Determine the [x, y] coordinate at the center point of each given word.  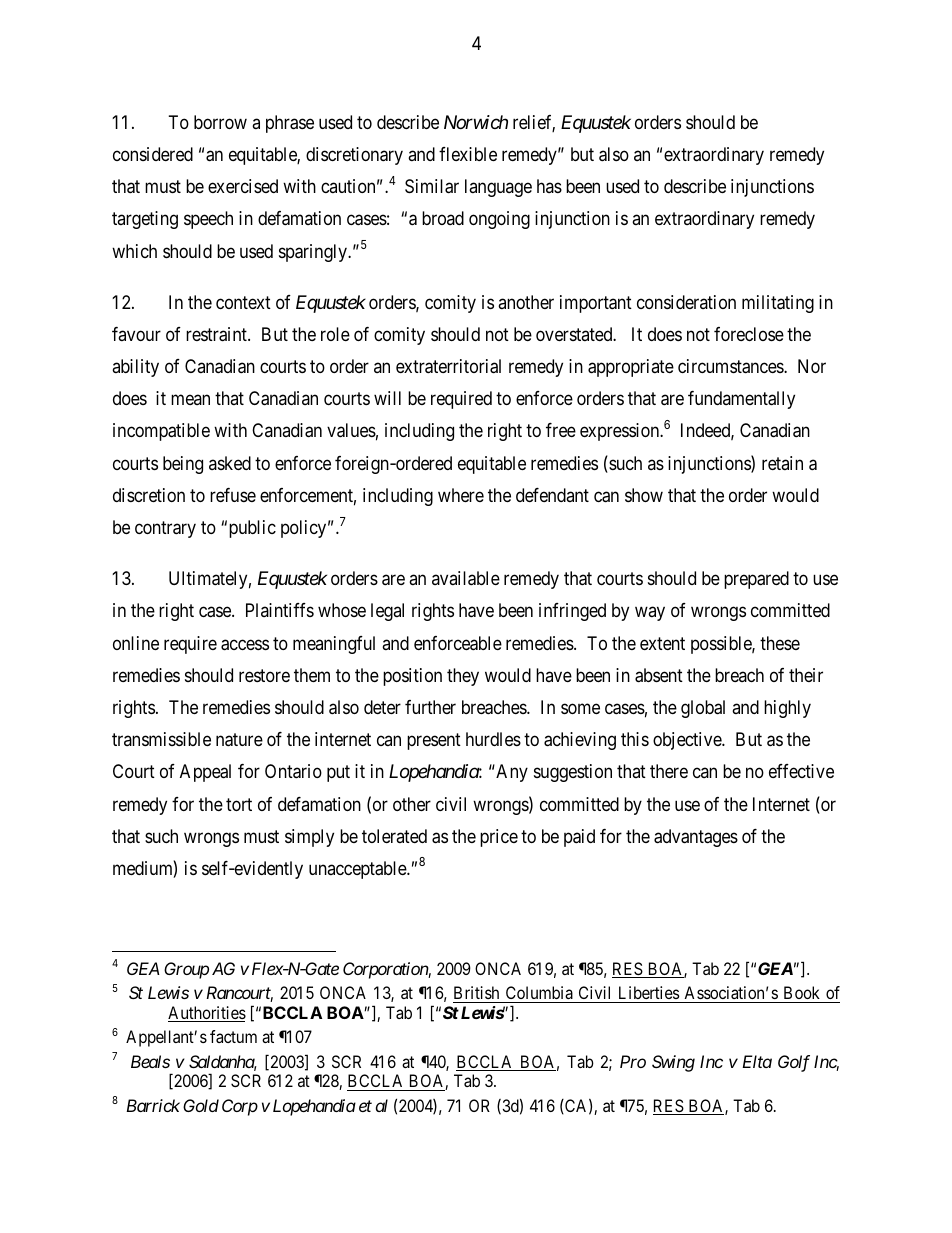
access [245, 645]
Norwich [476, 122]
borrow [220, 122]
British [476, 992]
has [549, 186]
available [466, 578]
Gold [201, 1105]
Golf [794, 1063]
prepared [756, 580]
